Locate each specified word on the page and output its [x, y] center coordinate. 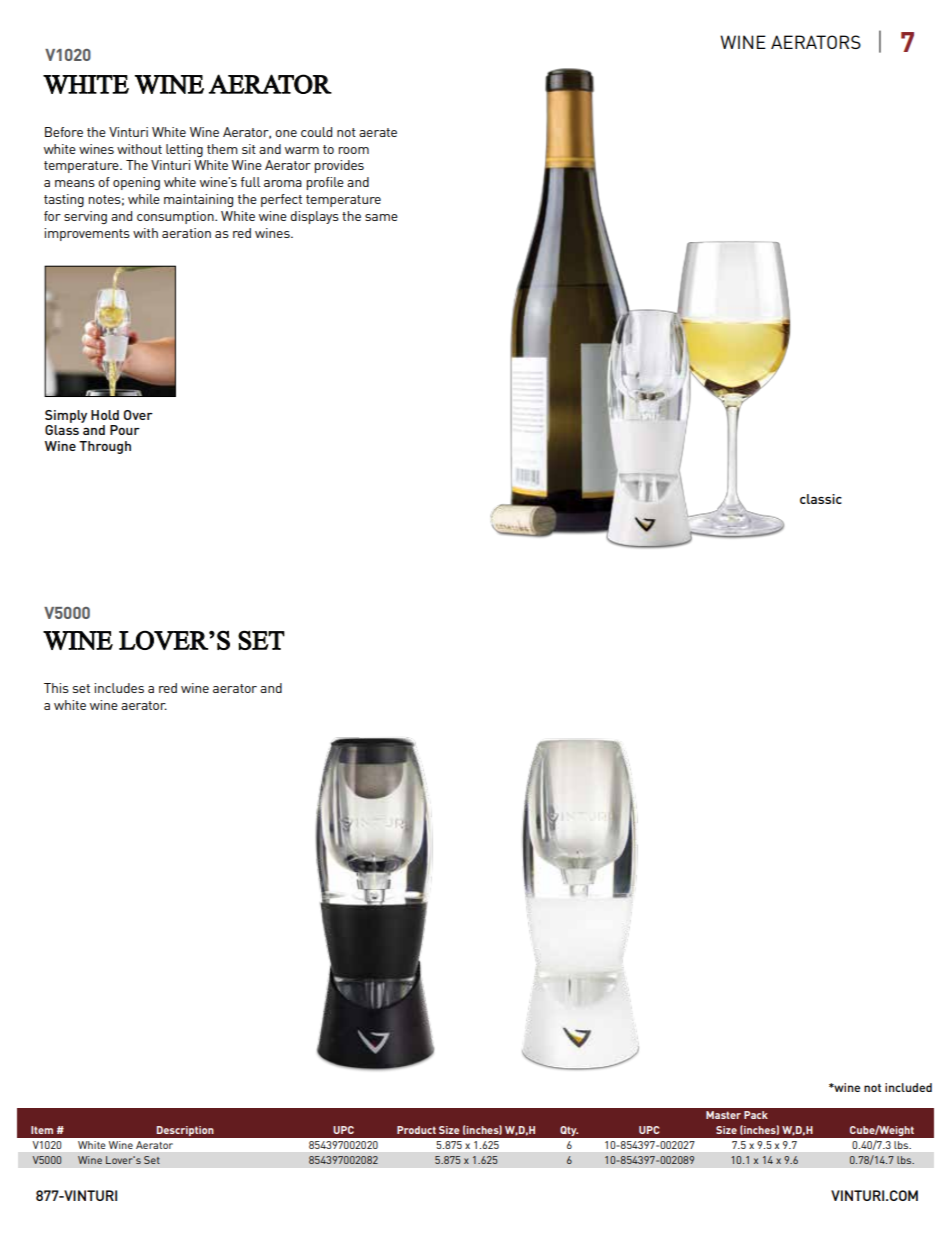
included [908, 1087]
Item [42, 1130]
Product [416, 1130]
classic [821, 499]
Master [723, 1115]
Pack [756, 1115]
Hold [105, 415]
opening [136, 183]
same [381, 217]
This [56, 688]
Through [105, 447]
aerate [378, 132]
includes [119, 688]
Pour [125, 430]
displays [314, 217]
